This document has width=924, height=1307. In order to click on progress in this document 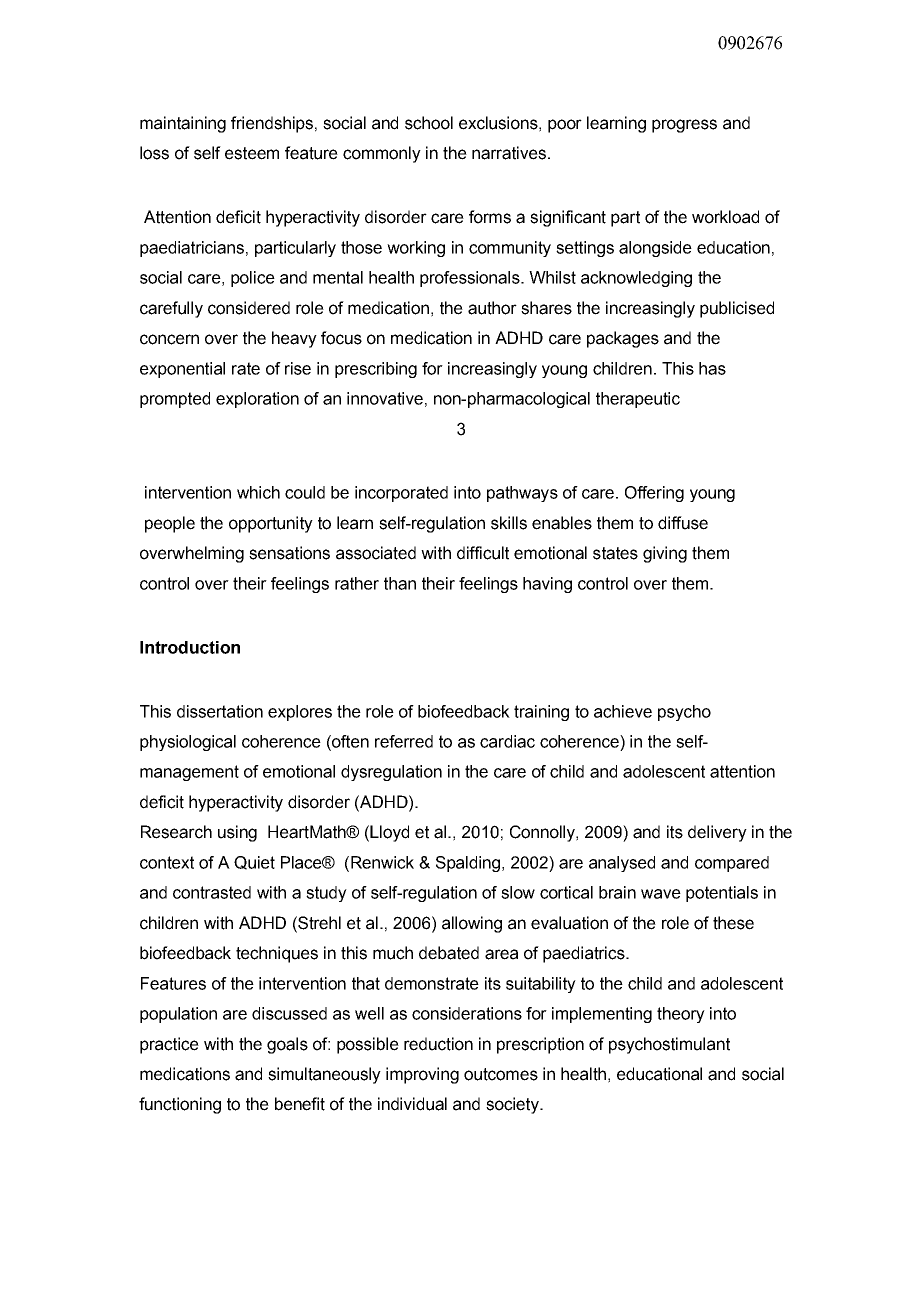, I will do `click(684, 126)`.
